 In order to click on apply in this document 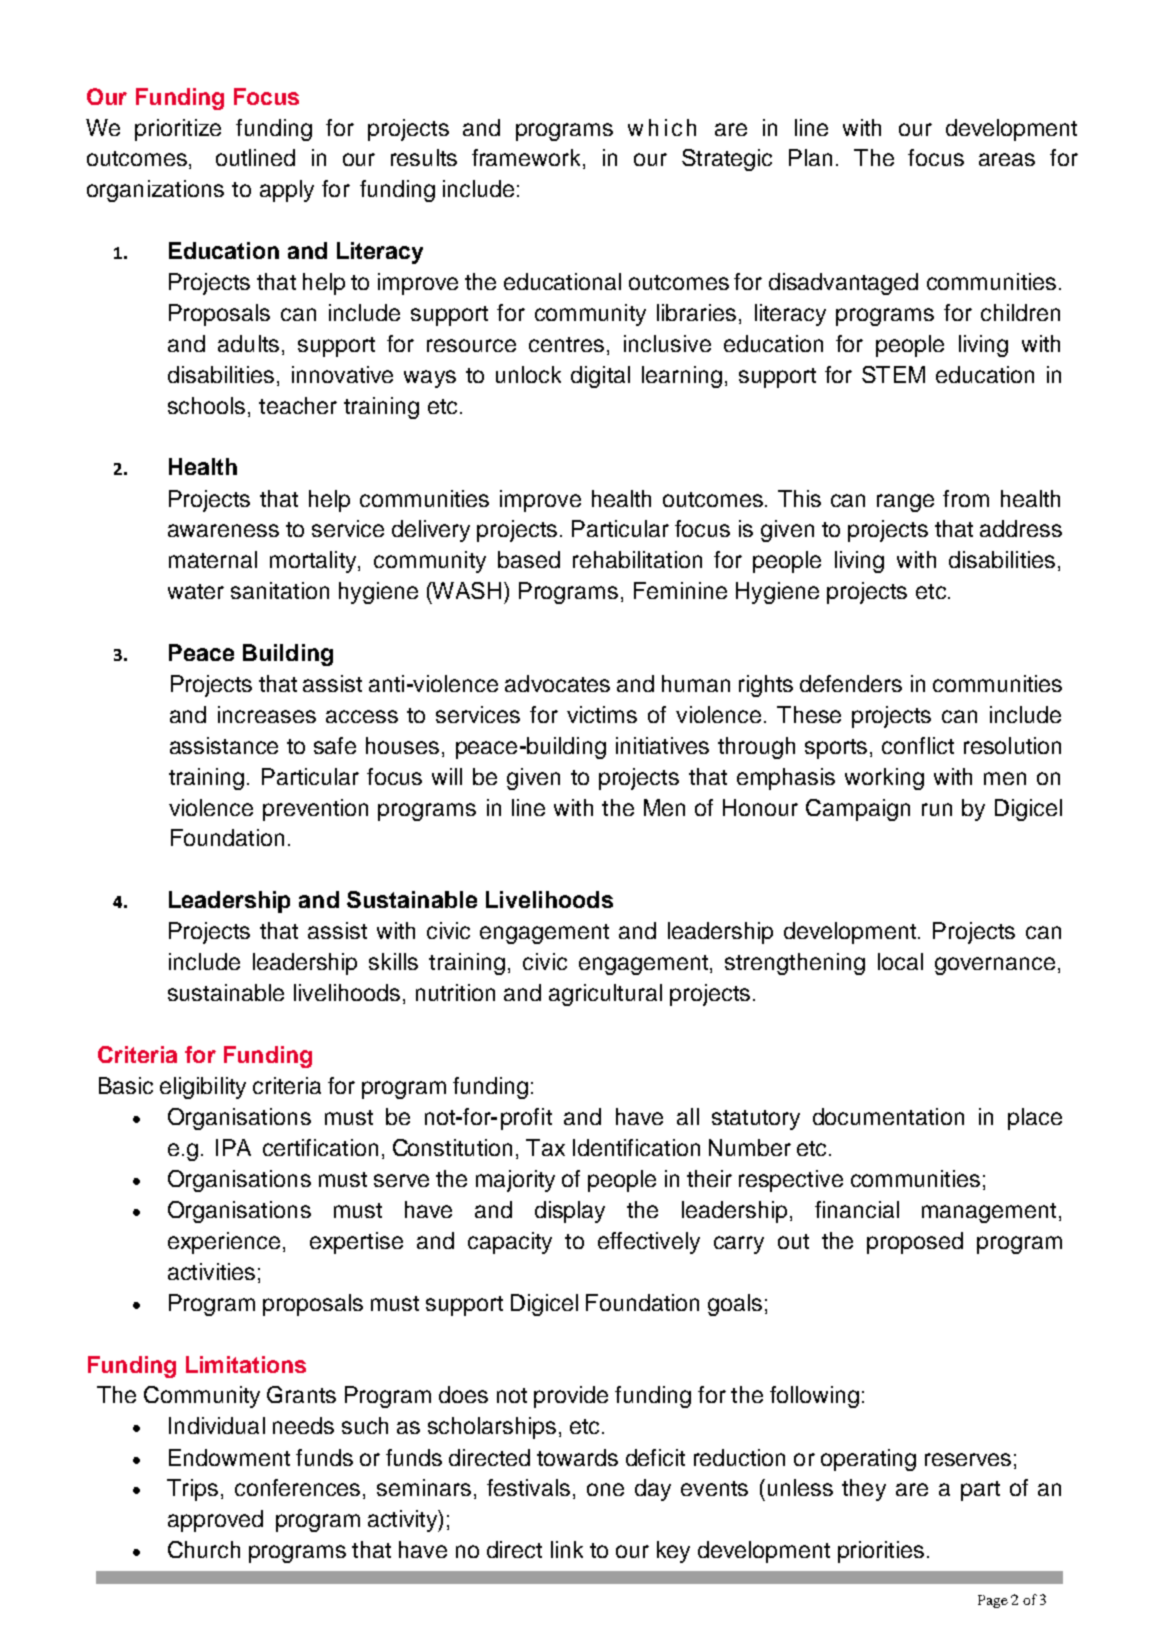, I will do `click(287, 191)`.
